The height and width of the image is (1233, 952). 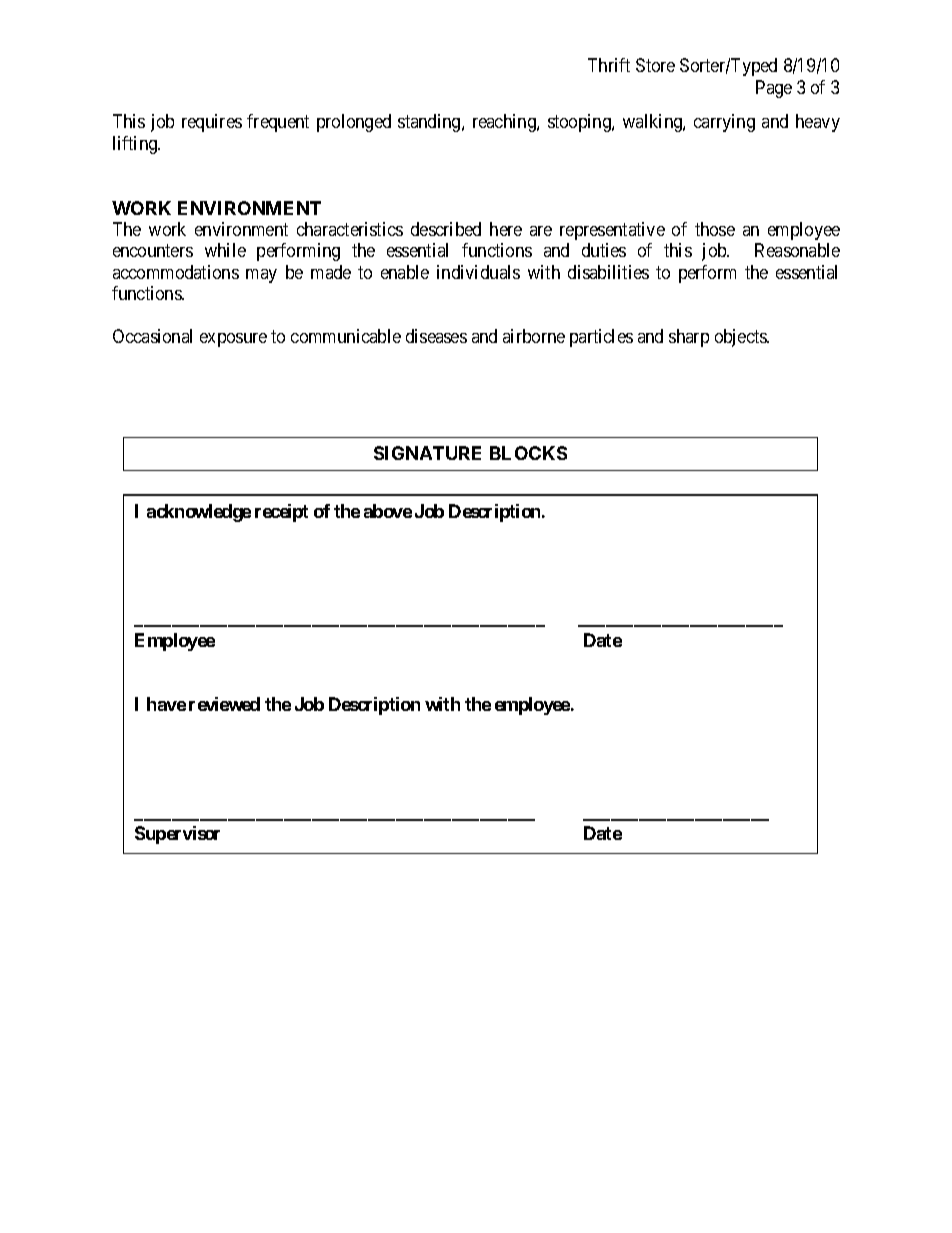 What do you see at coordinates (741, 338) in the image?
I see `objects` at bounding box center [741, 338].
